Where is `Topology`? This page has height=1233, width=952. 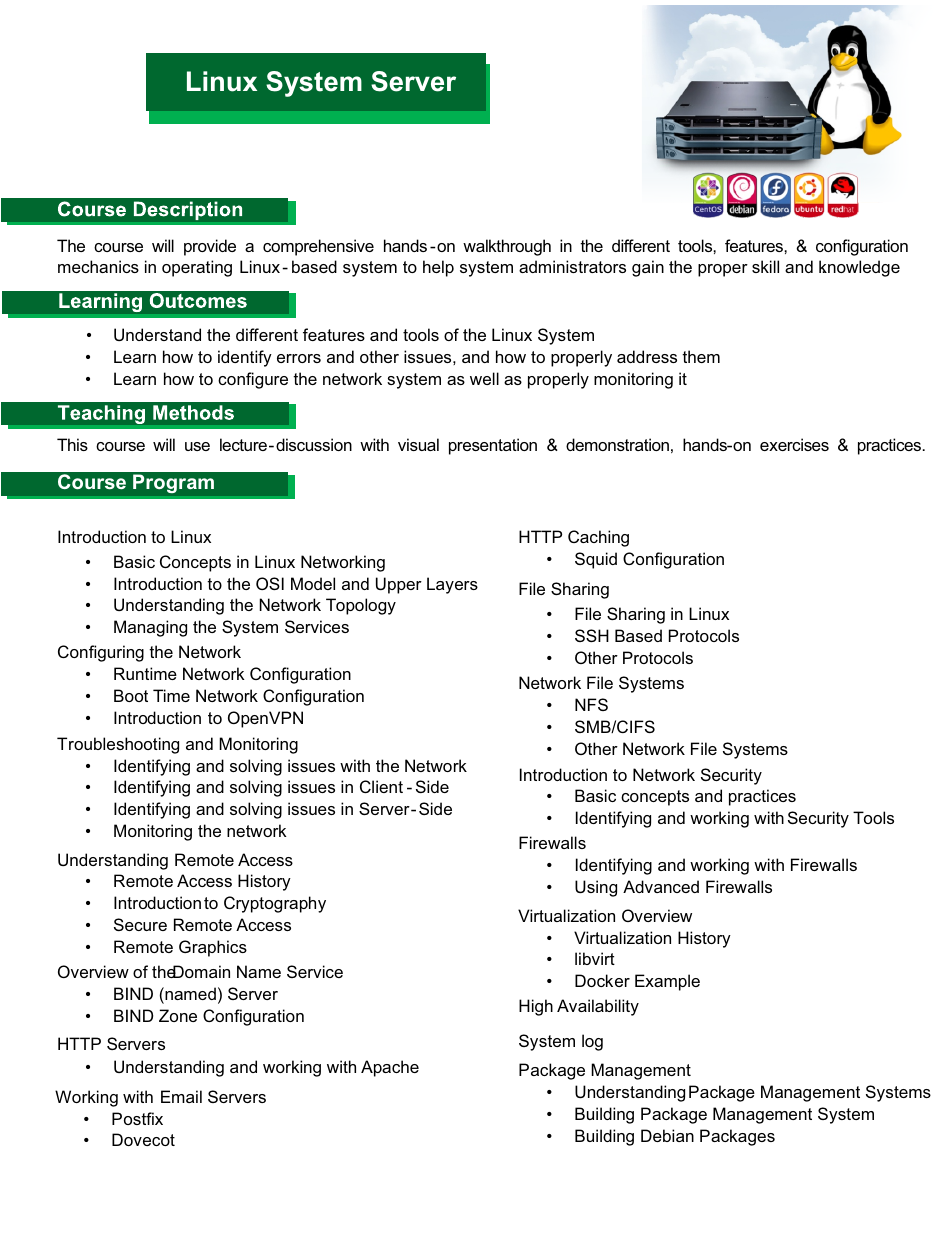
Topology is located at coordinates (361, 606).
